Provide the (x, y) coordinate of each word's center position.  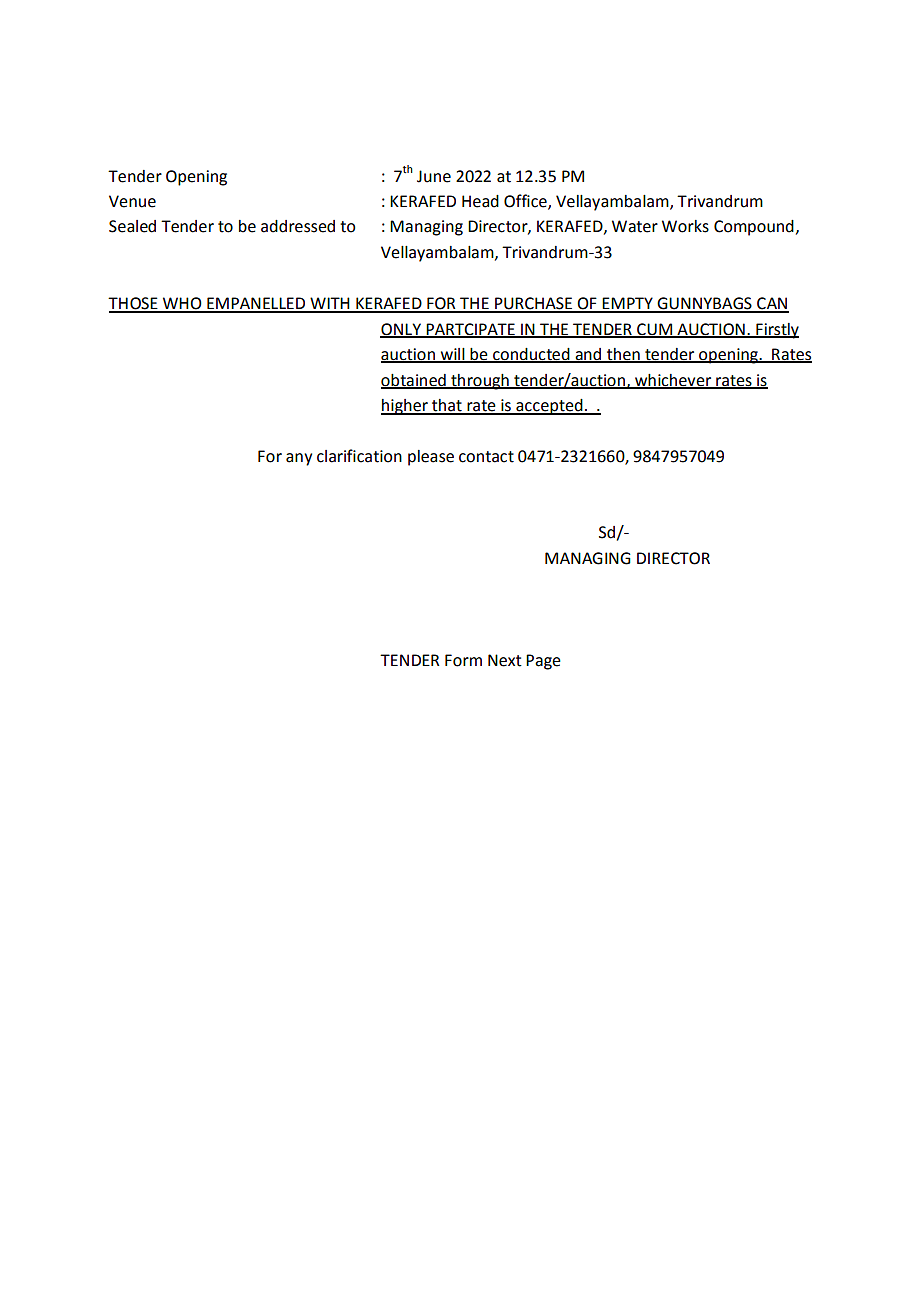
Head (480, 201)
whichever (673, 381)
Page (543, 662)
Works (685, 226)
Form (463, 660)
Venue (132, 201)
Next (505, 660)
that (447, 406)
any (299, 459)
